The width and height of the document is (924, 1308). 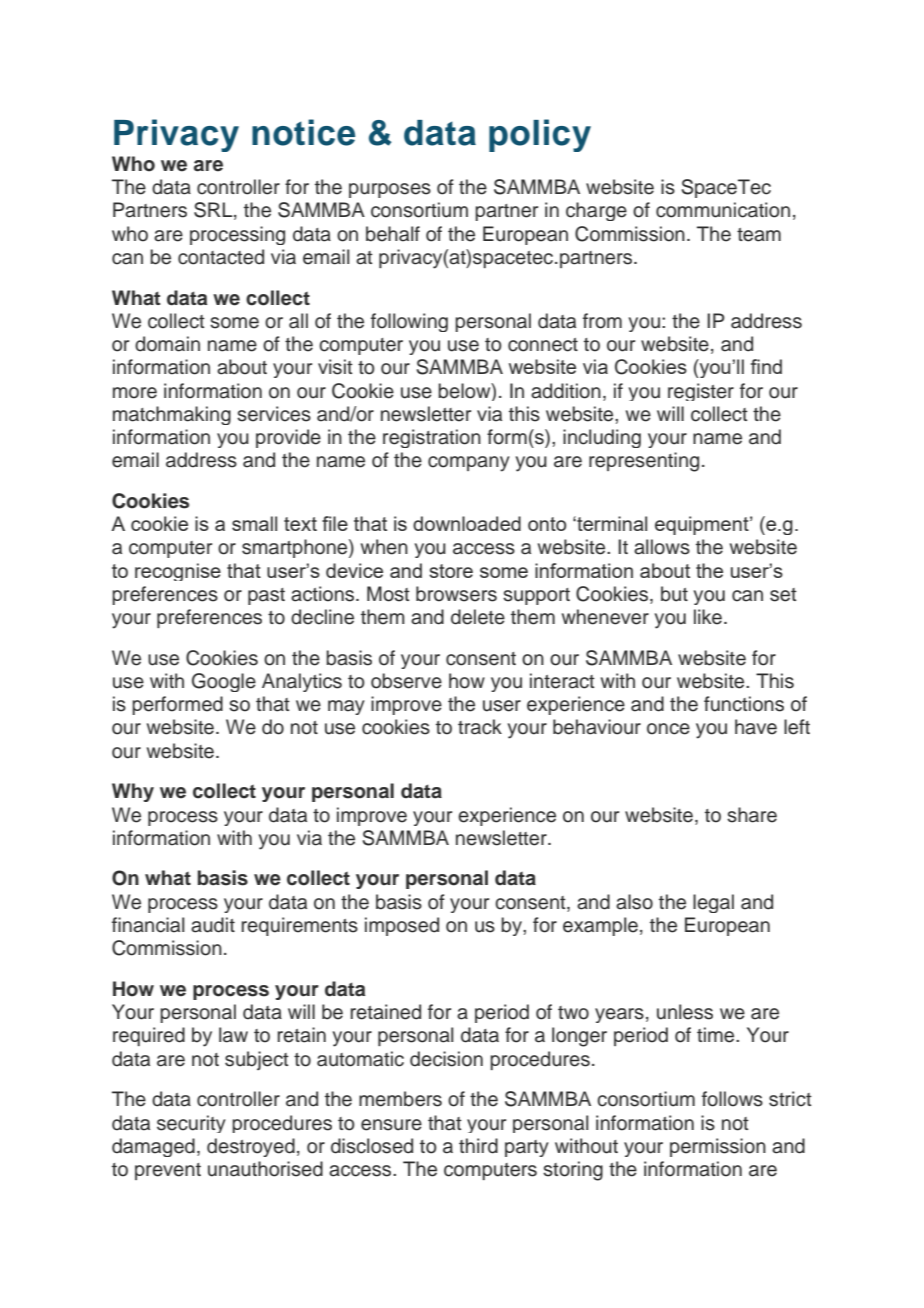 What do you see at coordinates (723, 210) in the document?
I see `communication` at bounding box center [723, 210].
